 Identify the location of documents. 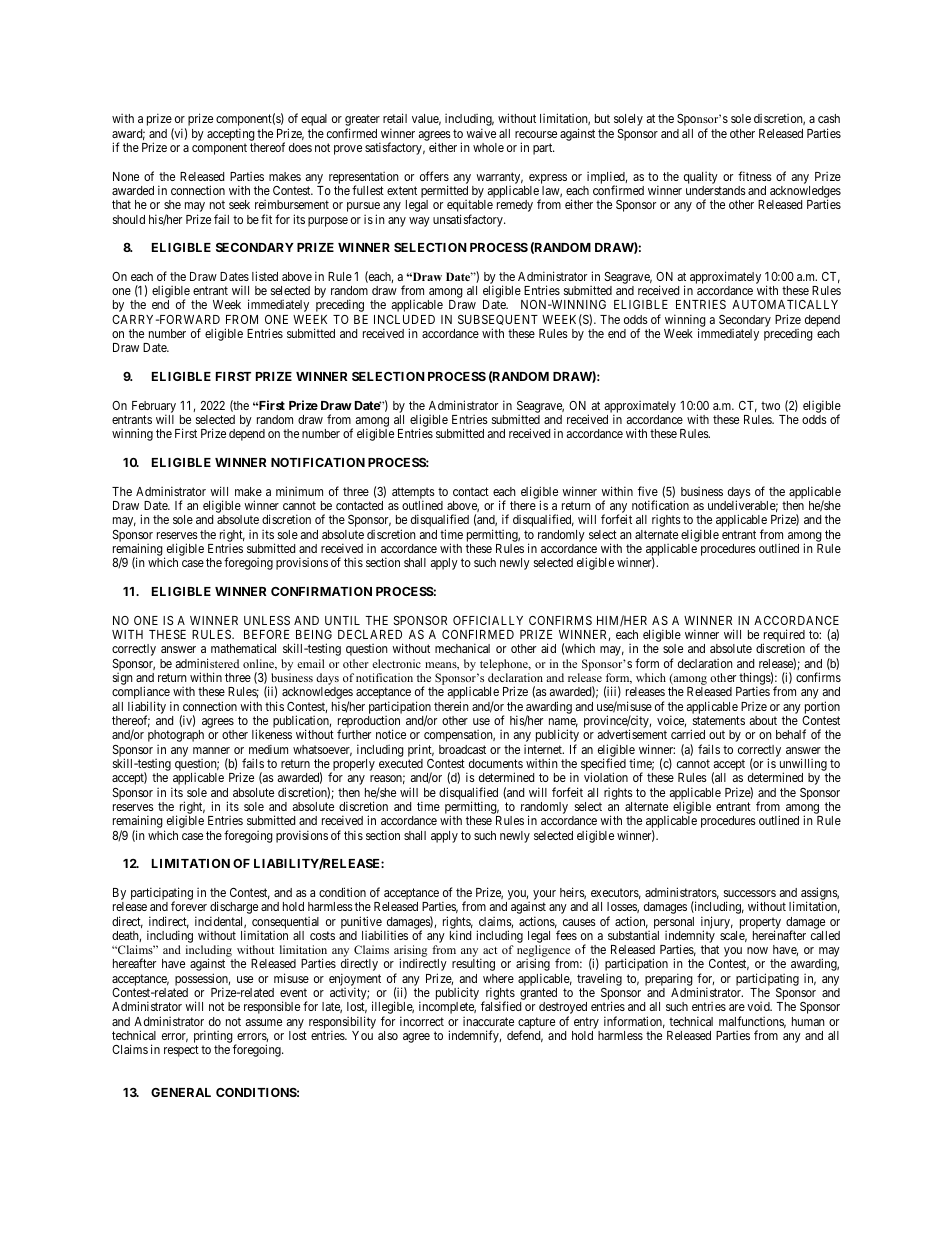
(496, 763).
